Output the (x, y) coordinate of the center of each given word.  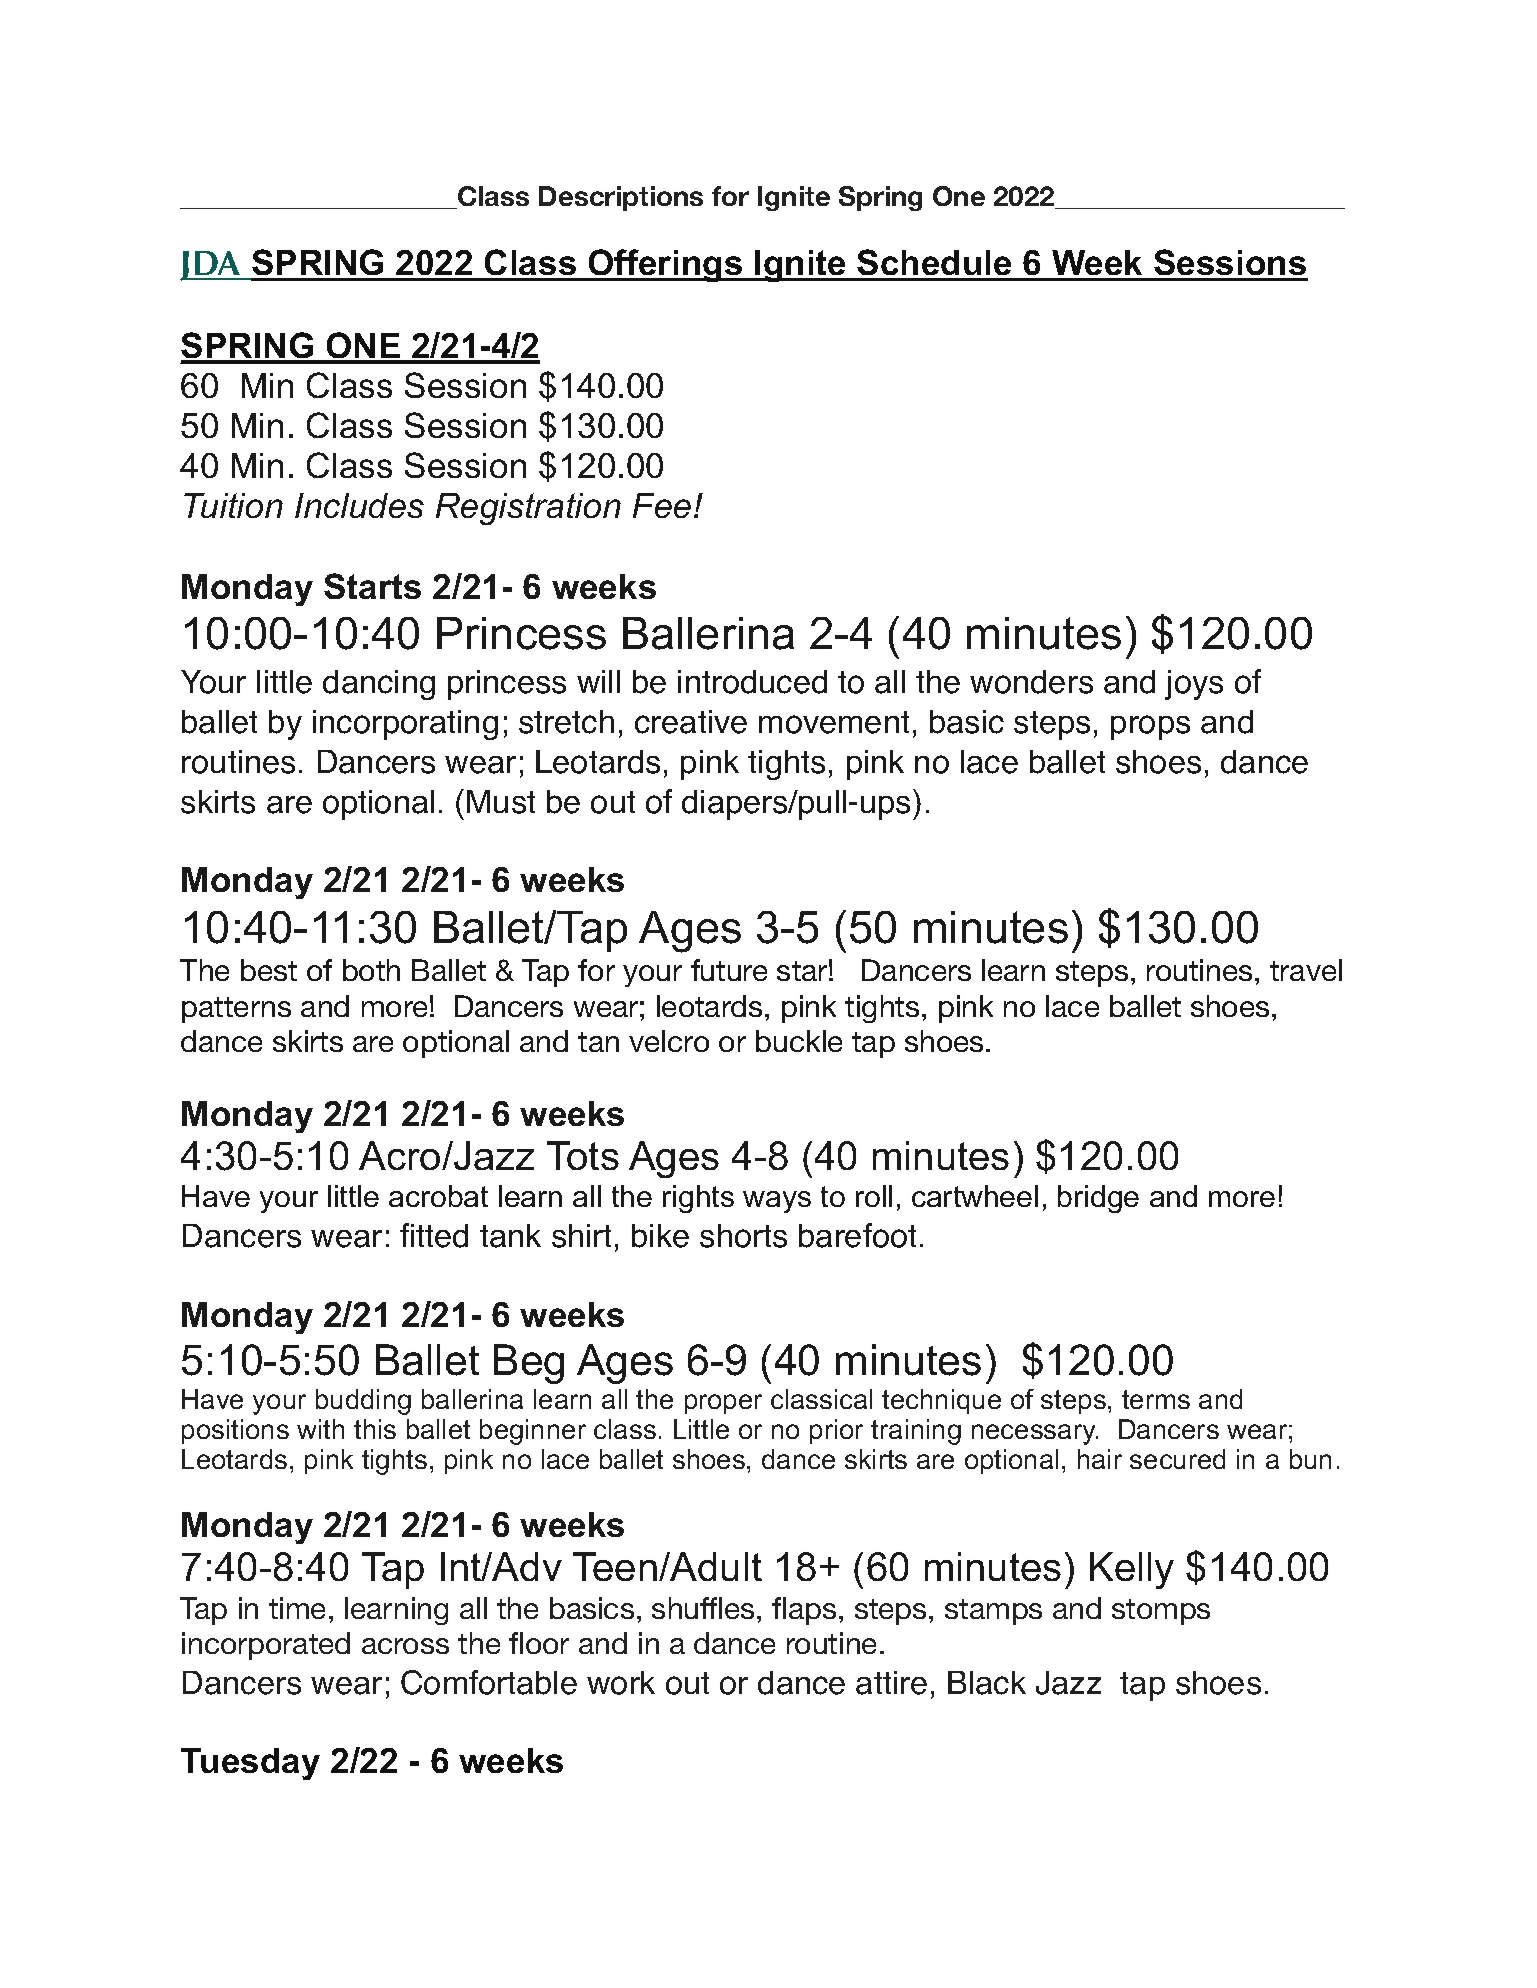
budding (363, 1402)
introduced (752, 682)
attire (891, 1683)
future (729, 970)
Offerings (665, 265)
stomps (1161, 1612)
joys (1194, 685)
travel (1306, 970)
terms (1156, 1399)
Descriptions (621, 198)
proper (723, 1404)
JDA (211, 266)
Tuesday (250, 1764)
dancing (379, 685)
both (371, 970)
